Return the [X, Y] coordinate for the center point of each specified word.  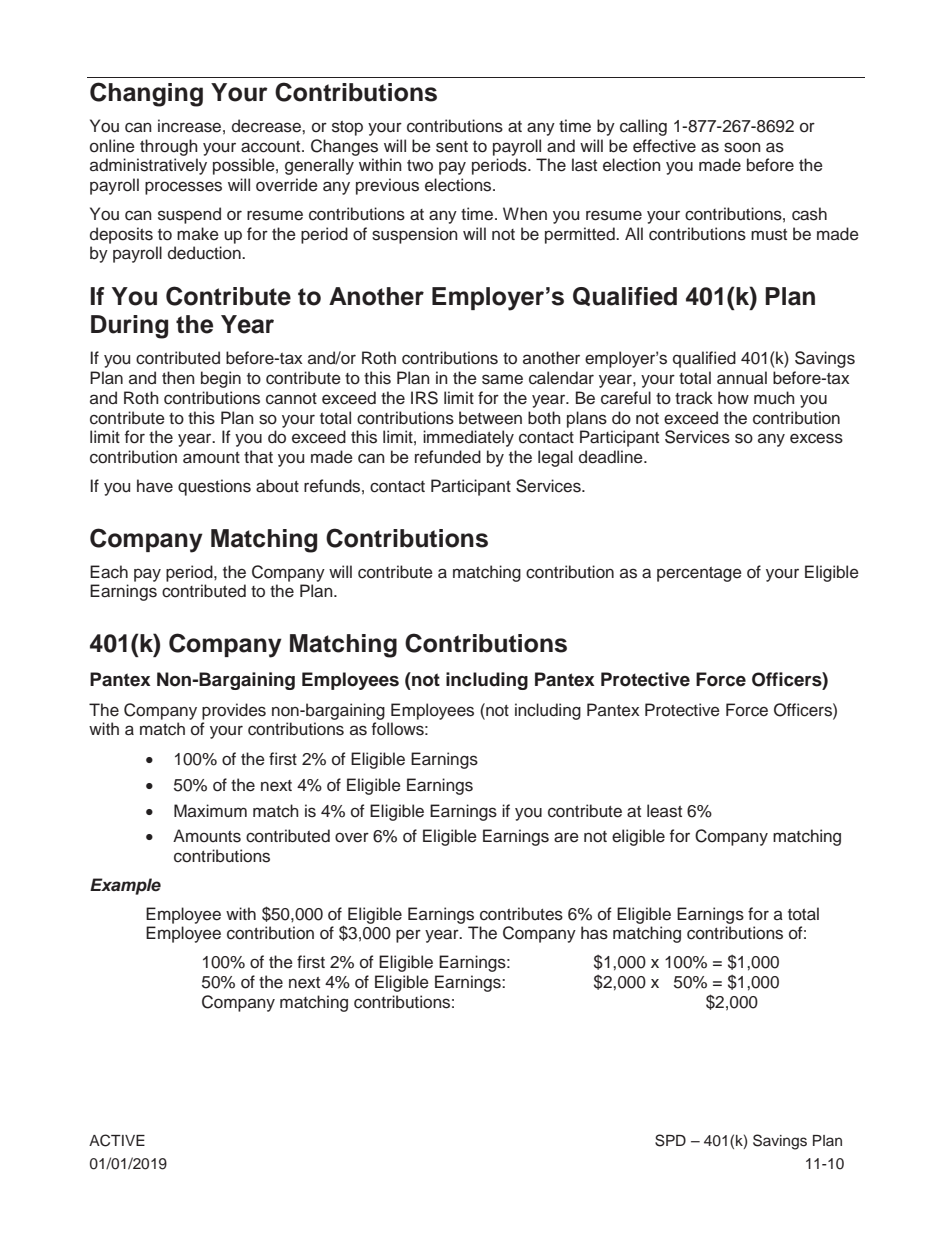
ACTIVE [117, 1140]
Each [109, 572]
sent [452, 147]
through [169, 147]
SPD [670, 1140]
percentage [699, 574]
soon [742, 147]
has [594, 933]
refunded [448, 457]
